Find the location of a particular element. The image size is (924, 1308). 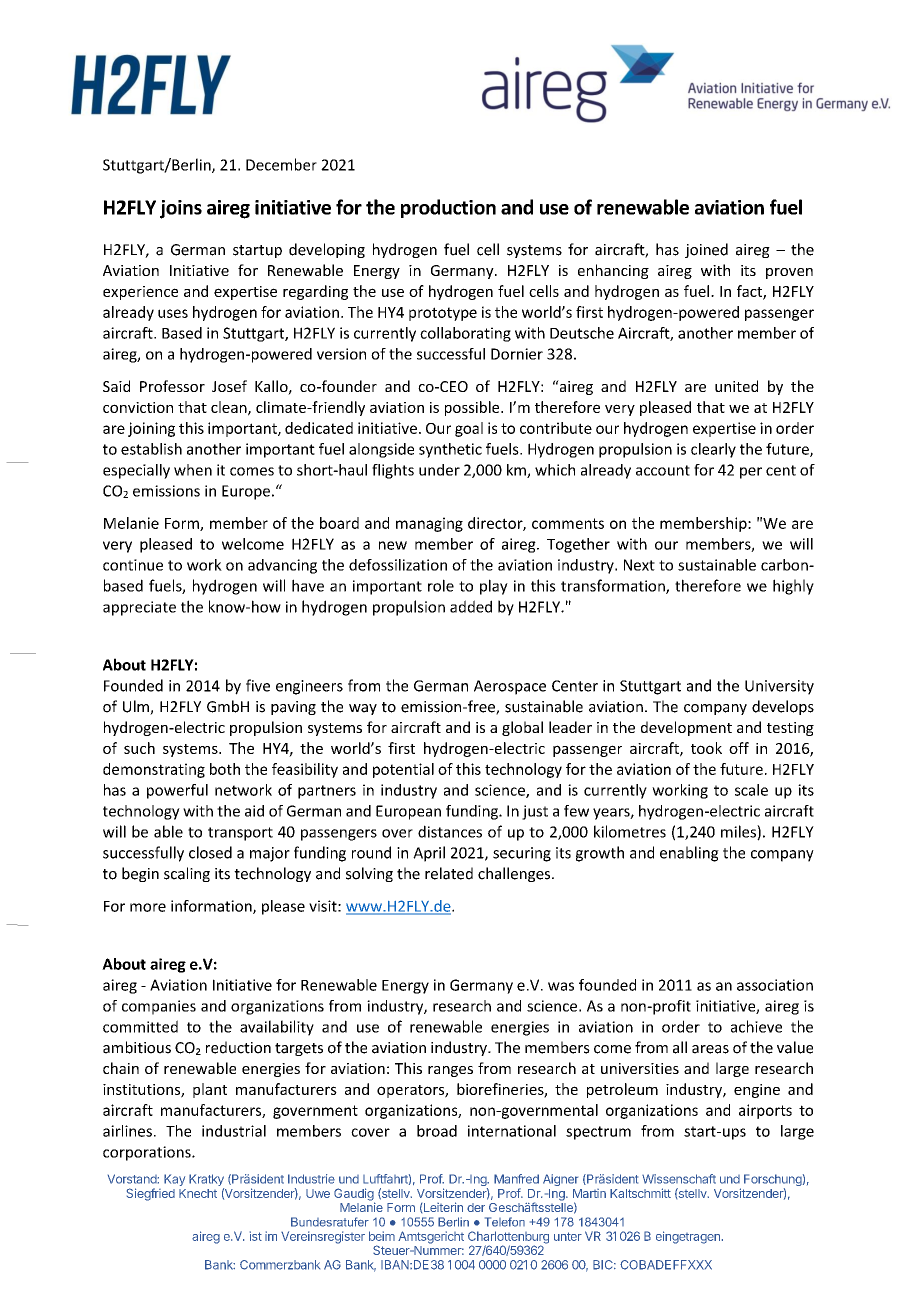

managing is located at coordinates (429, 524).
